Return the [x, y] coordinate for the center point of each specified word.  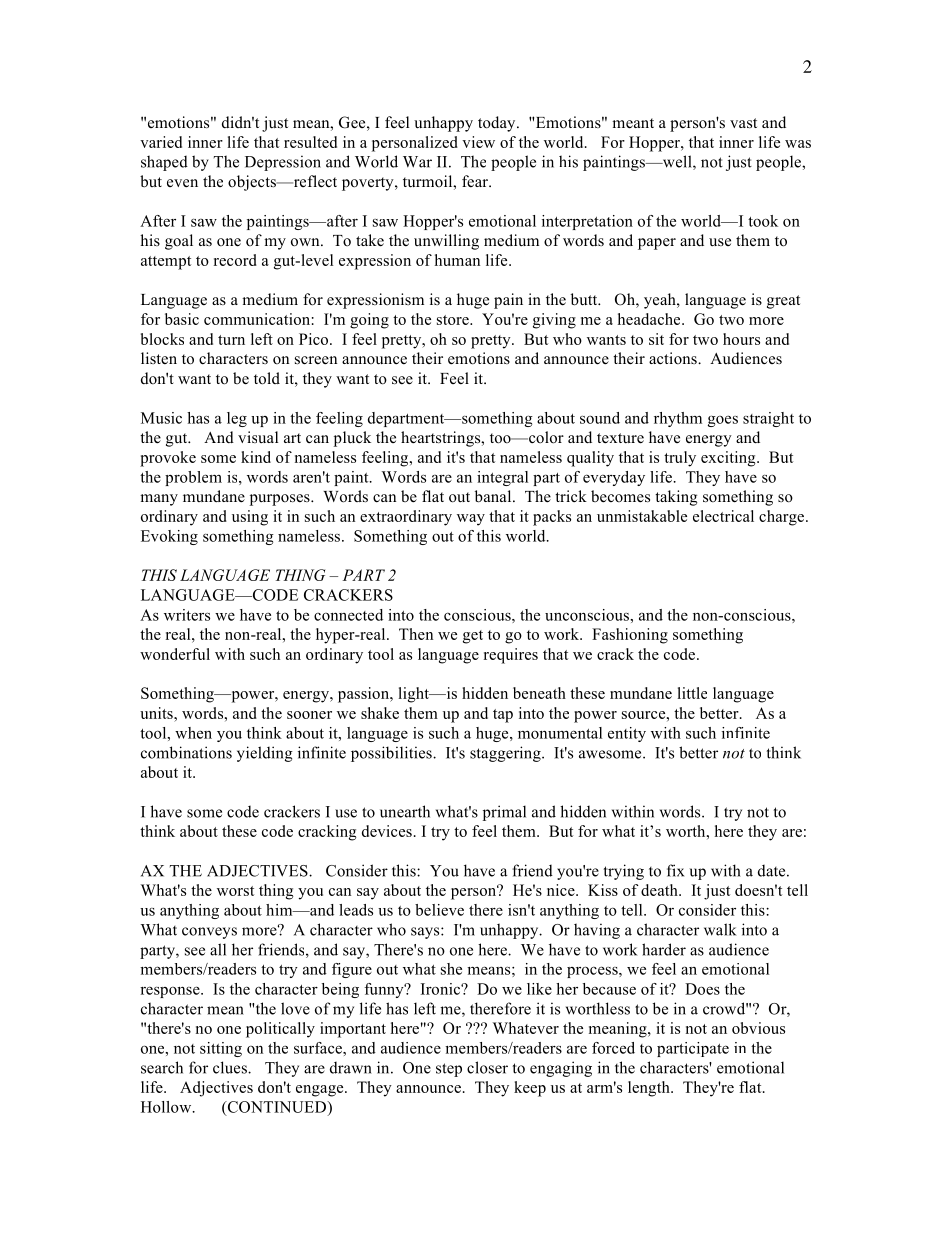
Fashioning [630, 636]
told [267, 378]
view [478, 142]
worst [235, 891]
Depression [283, 163]
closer [487, 1067]
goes [723, 421]
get [473, 637]
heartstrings [442, 439]
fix [675, 870]
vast [743, 123]
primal [504, 813]
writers [187, 615]
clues [231, 1067]
